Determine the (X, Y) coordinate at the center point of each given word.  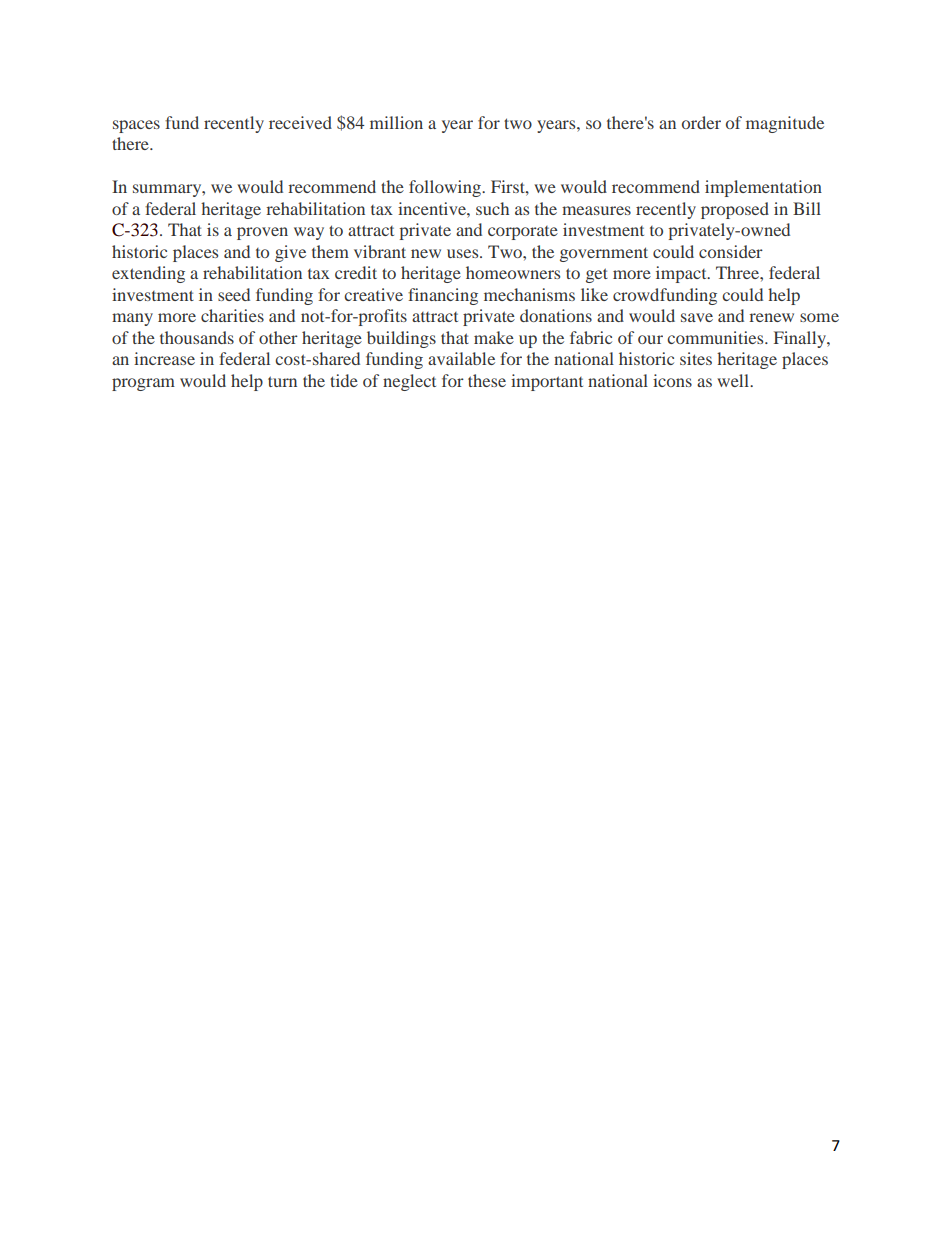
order (701, 122)
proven (262, 233)
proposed (735, 210)
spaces (136, 126)
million (396, 122)
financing (443, 296)
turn (282, 381)
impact (682, 274)
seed (234, 294)
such (492, 208)
